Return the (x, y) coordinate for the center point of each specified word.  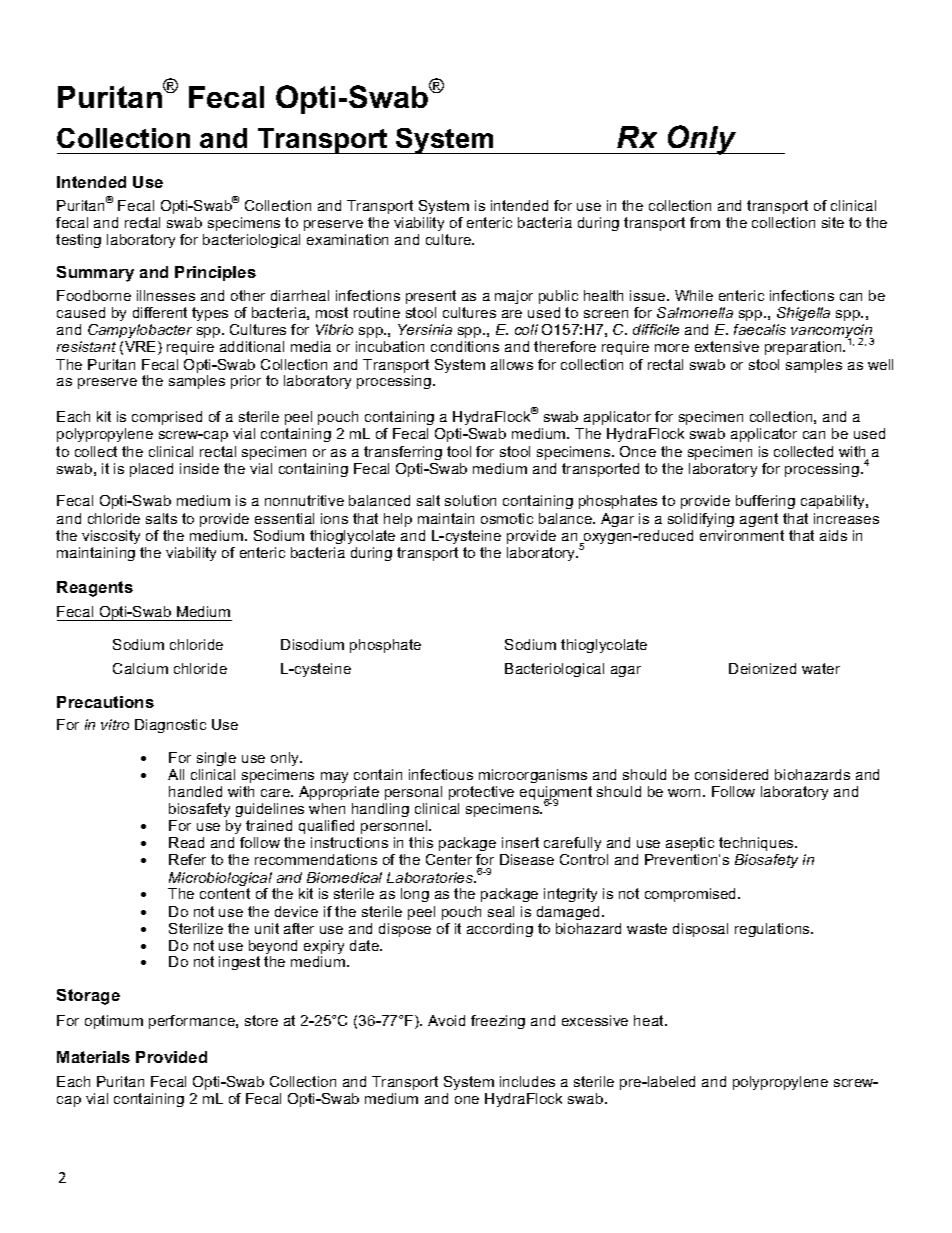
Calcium (140, 668)
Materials (93, 1057)
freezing (498, 1022)
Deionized (762, 668)
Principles (215, 273)
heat (650, 1020)
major (514, 297)
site (833, 222)
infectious (441, 774)
